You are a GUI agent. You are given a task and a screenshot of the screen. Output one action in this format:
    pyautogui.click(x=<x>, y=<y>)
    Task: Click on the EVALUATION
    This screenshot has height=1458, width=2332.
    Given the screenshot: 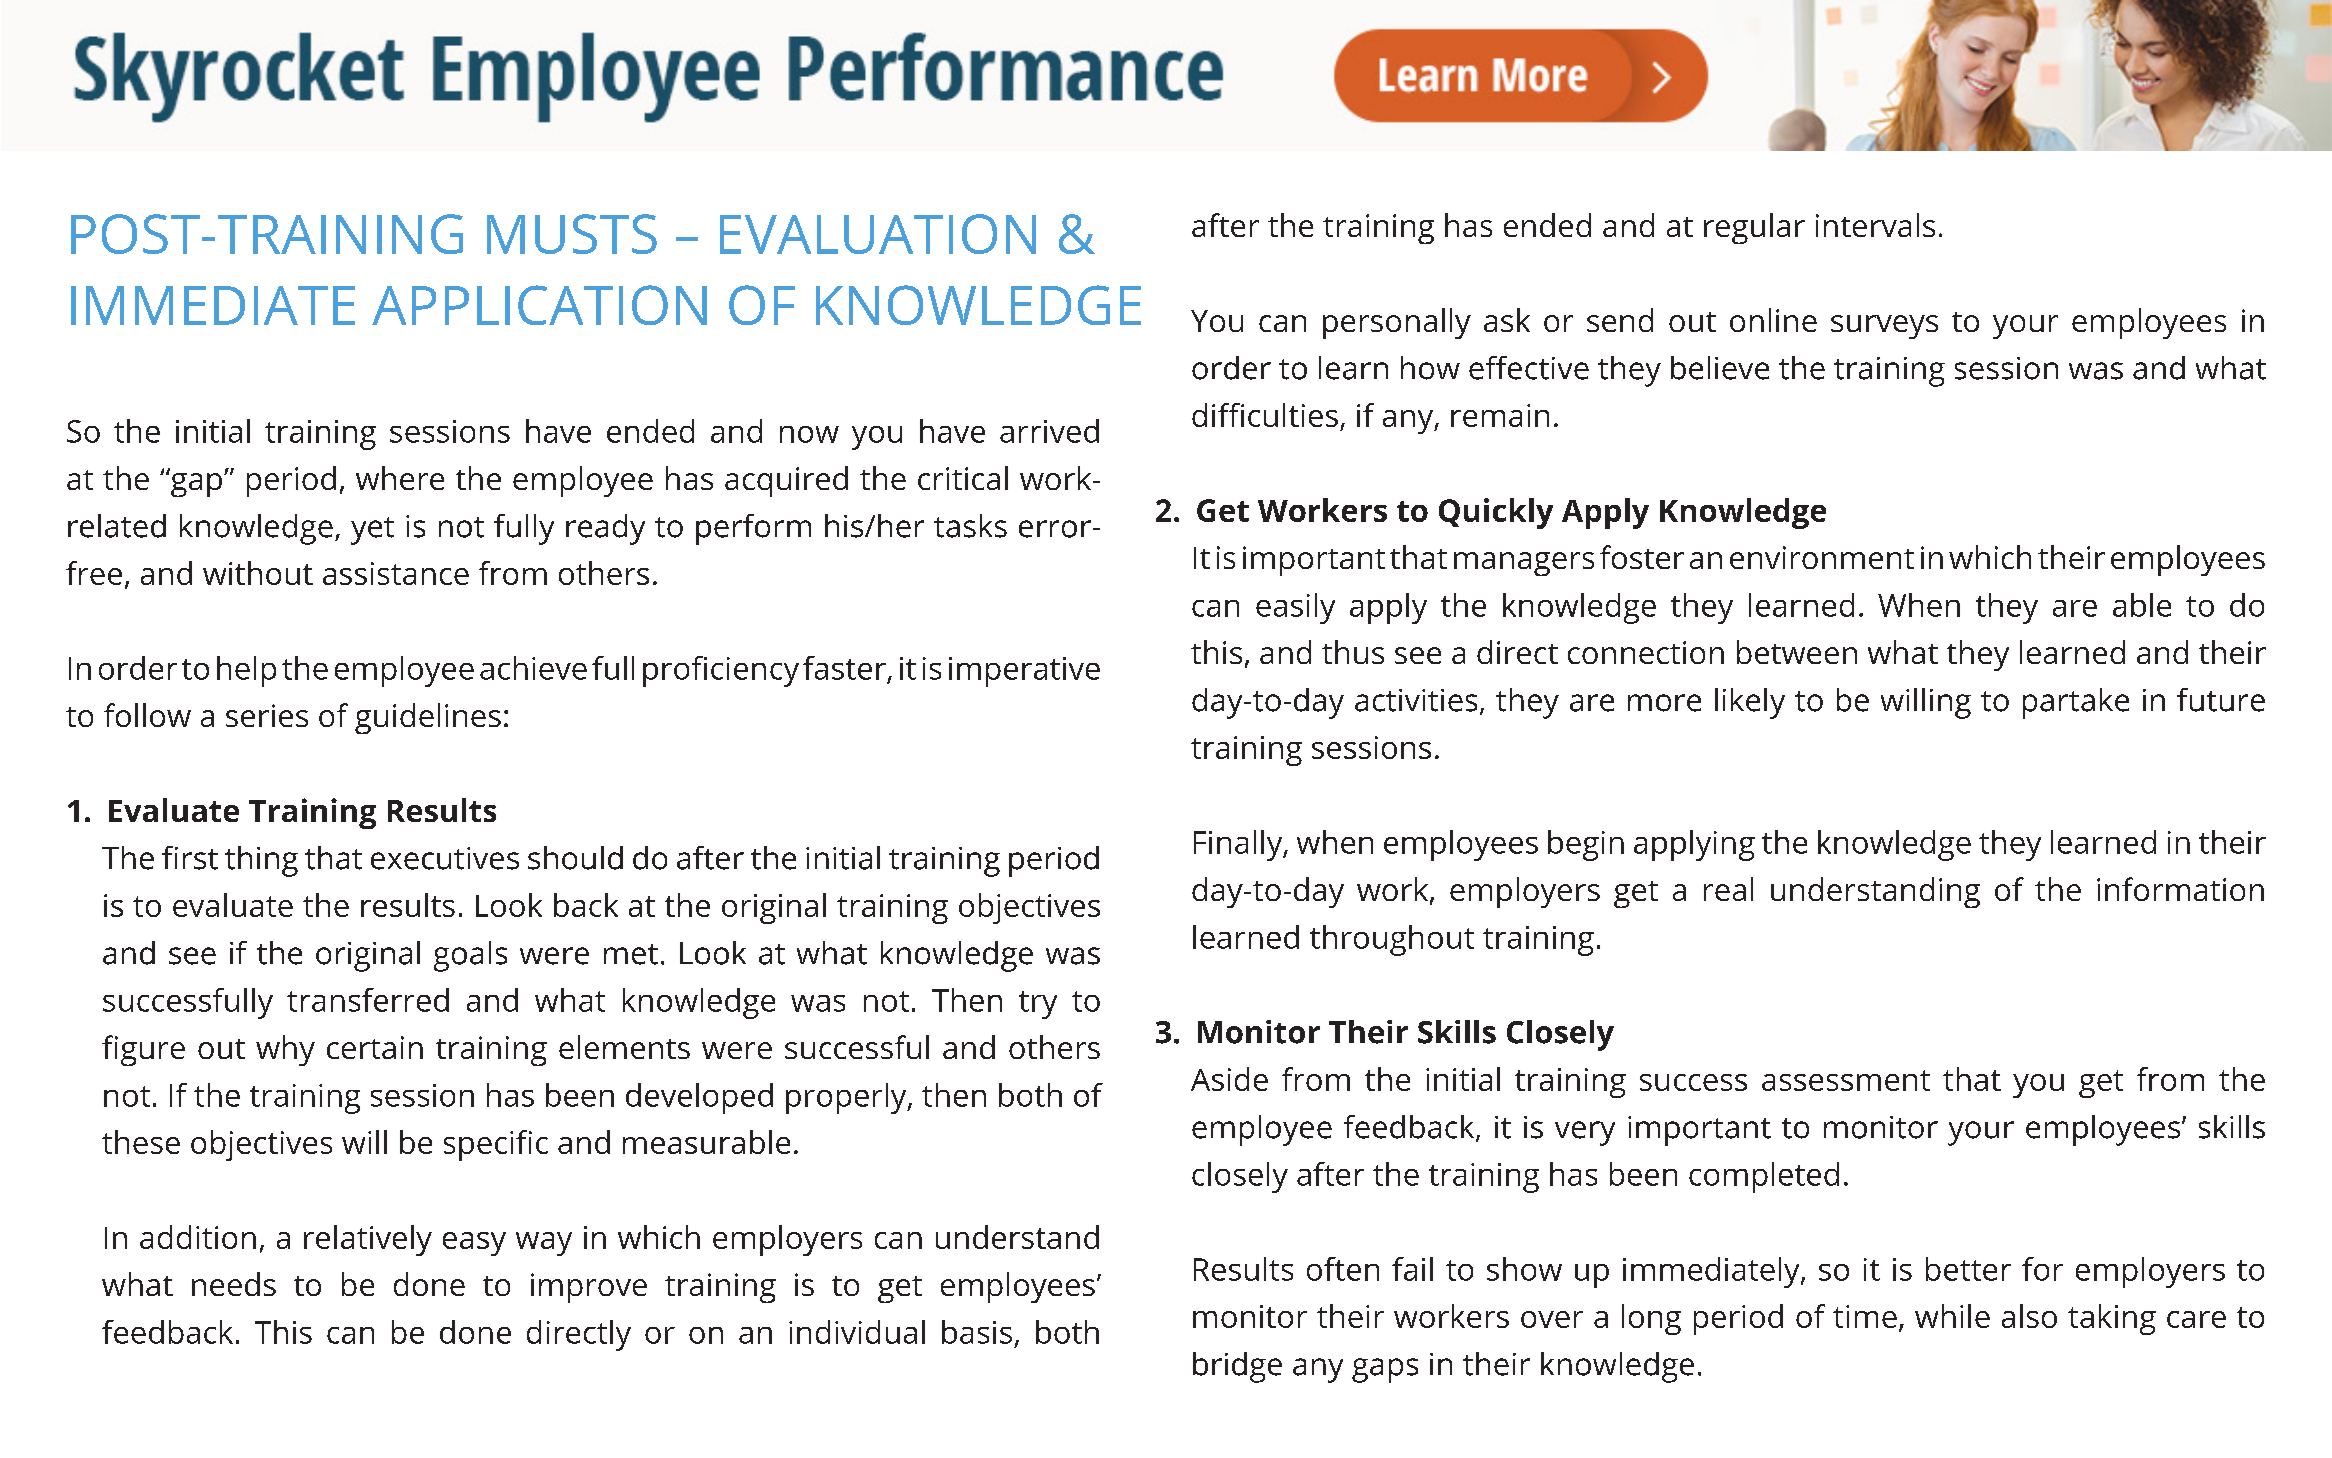 What is the action you would take?
    pyautogui.click(x=878, y=234)
